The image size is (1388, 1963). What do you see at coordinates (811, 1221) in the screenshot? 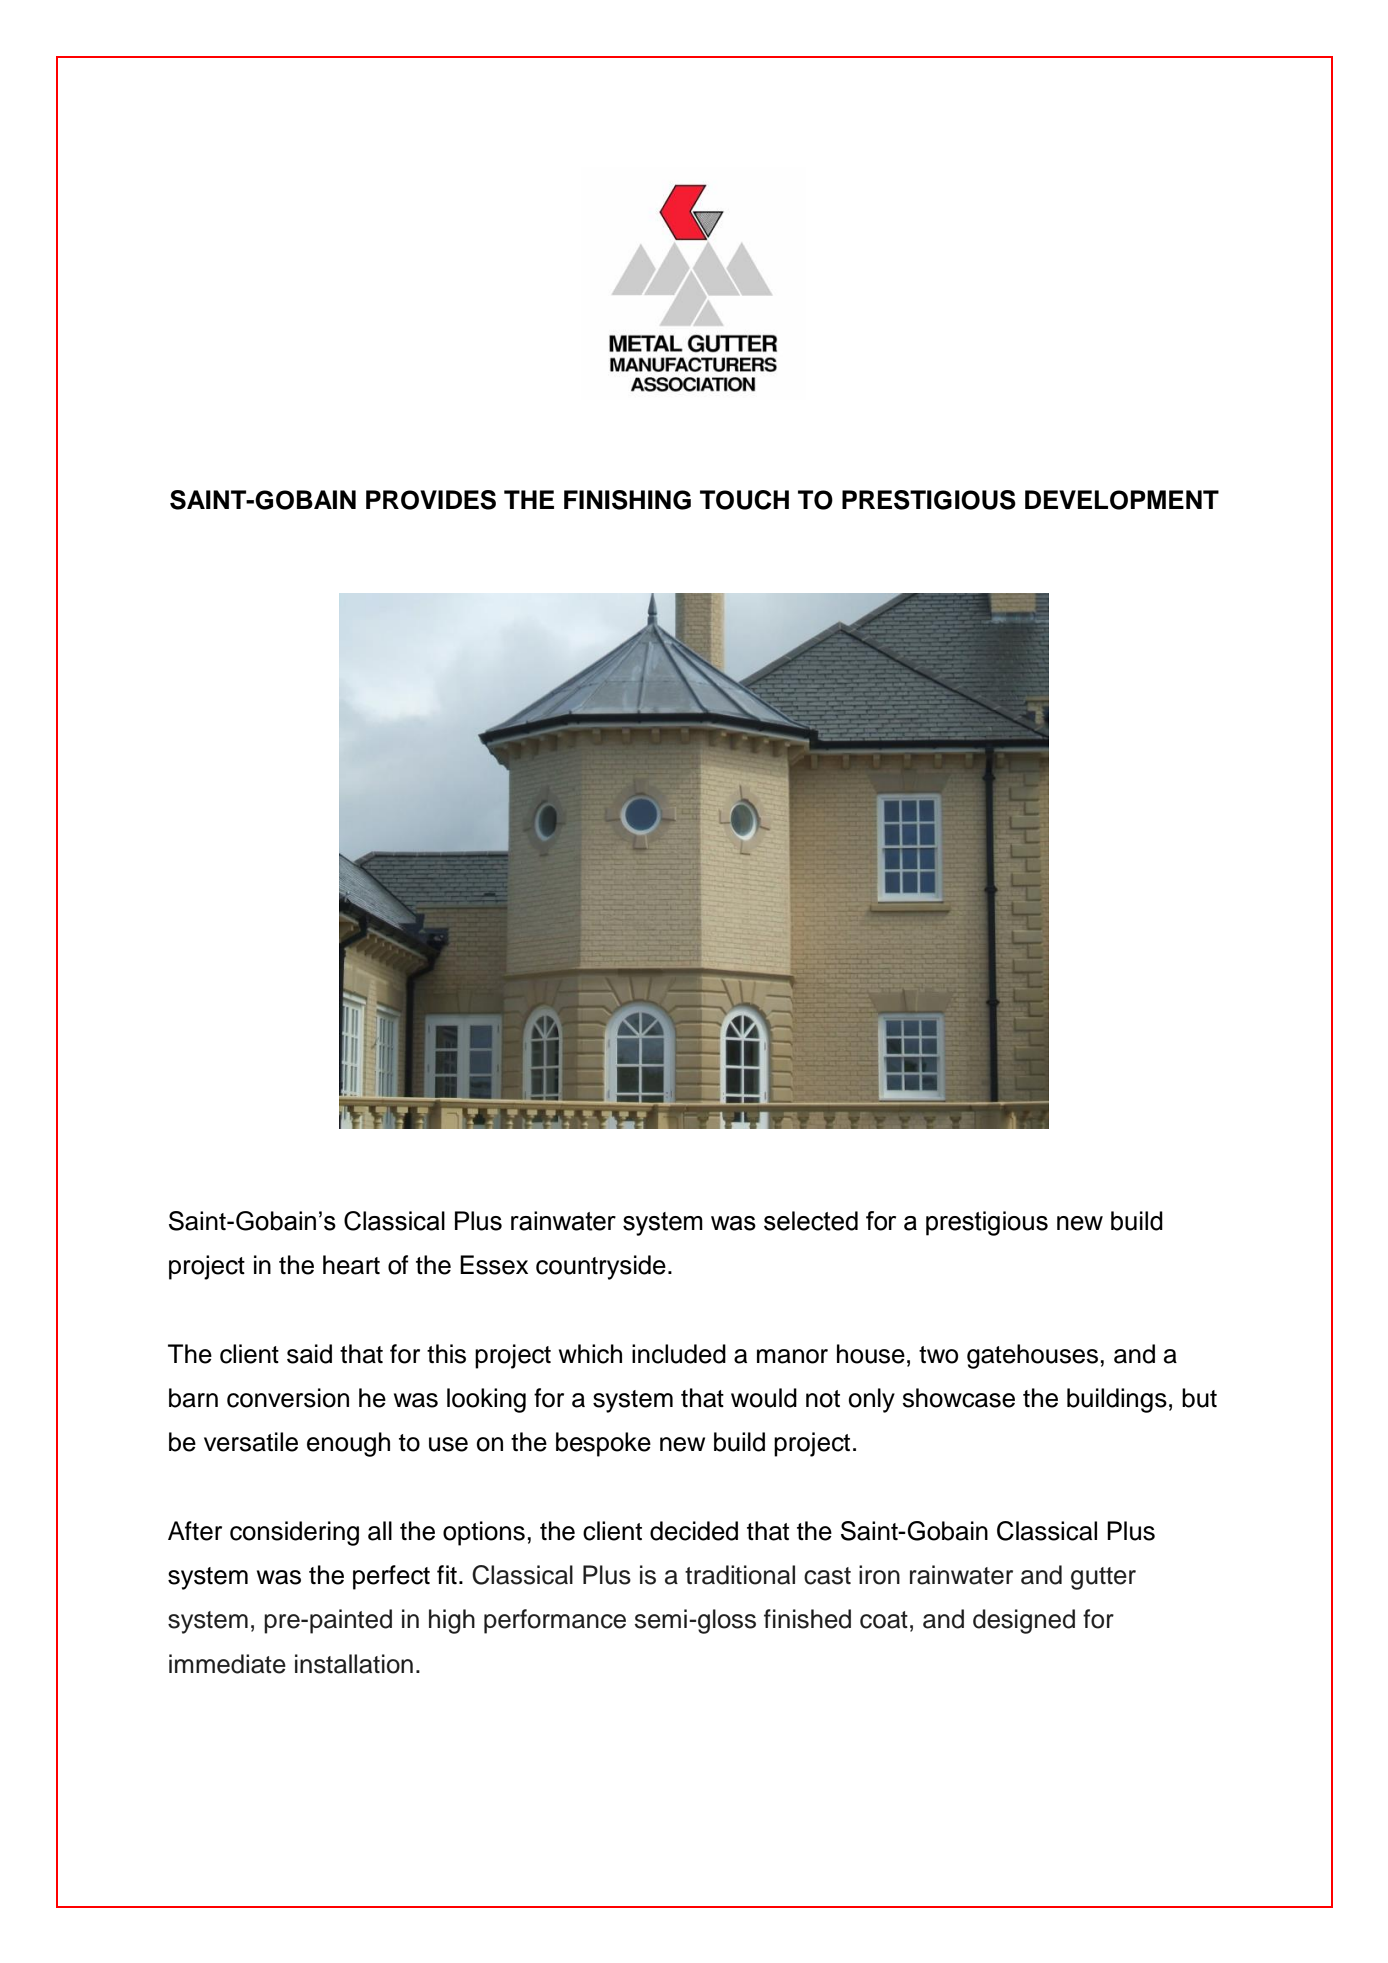
I see `selected` at bounding box center [811, 1221].
